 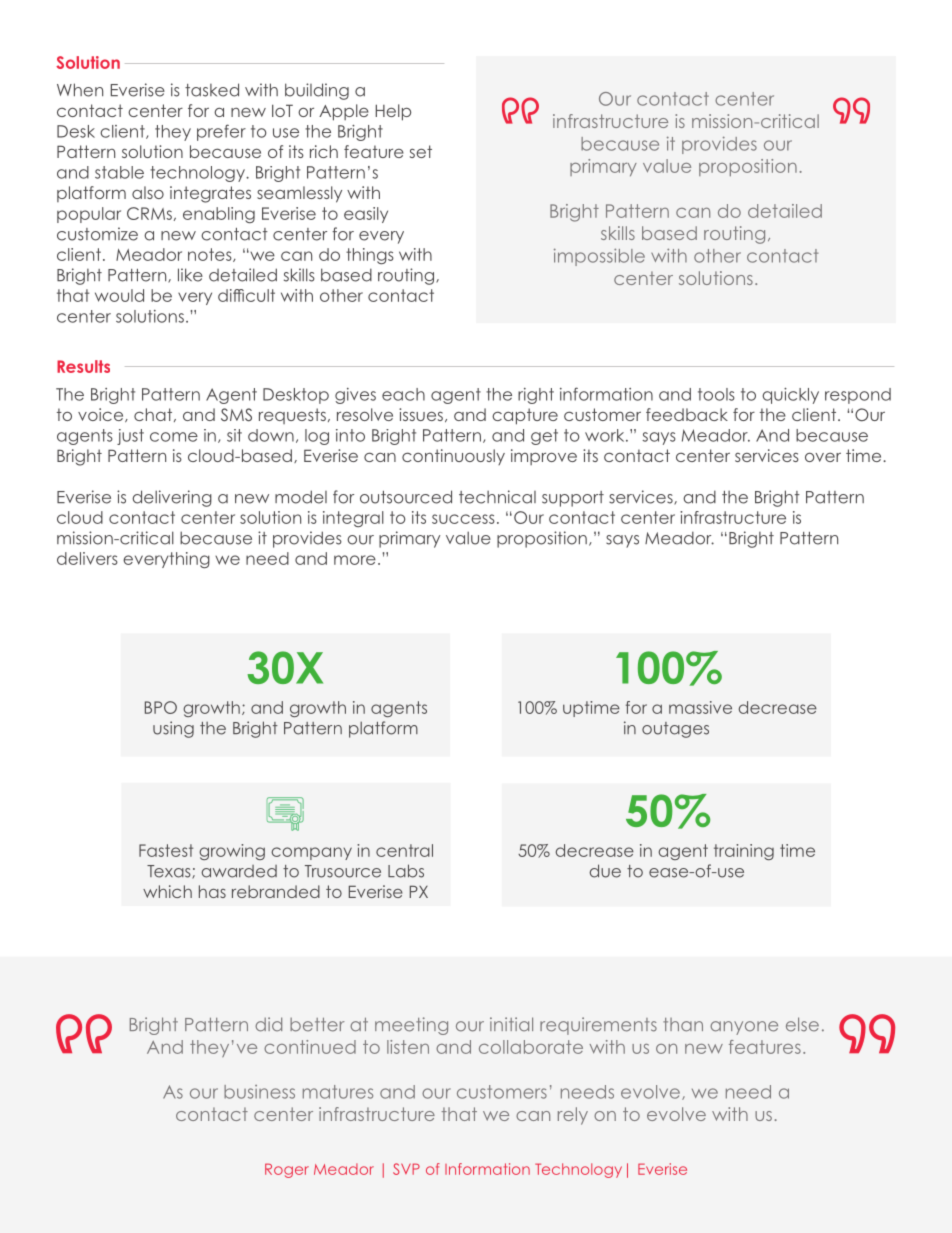 What do you see at coordinates (406, 1169) in the screenshot?
I see `SVP` at bounding box center [406, 1169].
